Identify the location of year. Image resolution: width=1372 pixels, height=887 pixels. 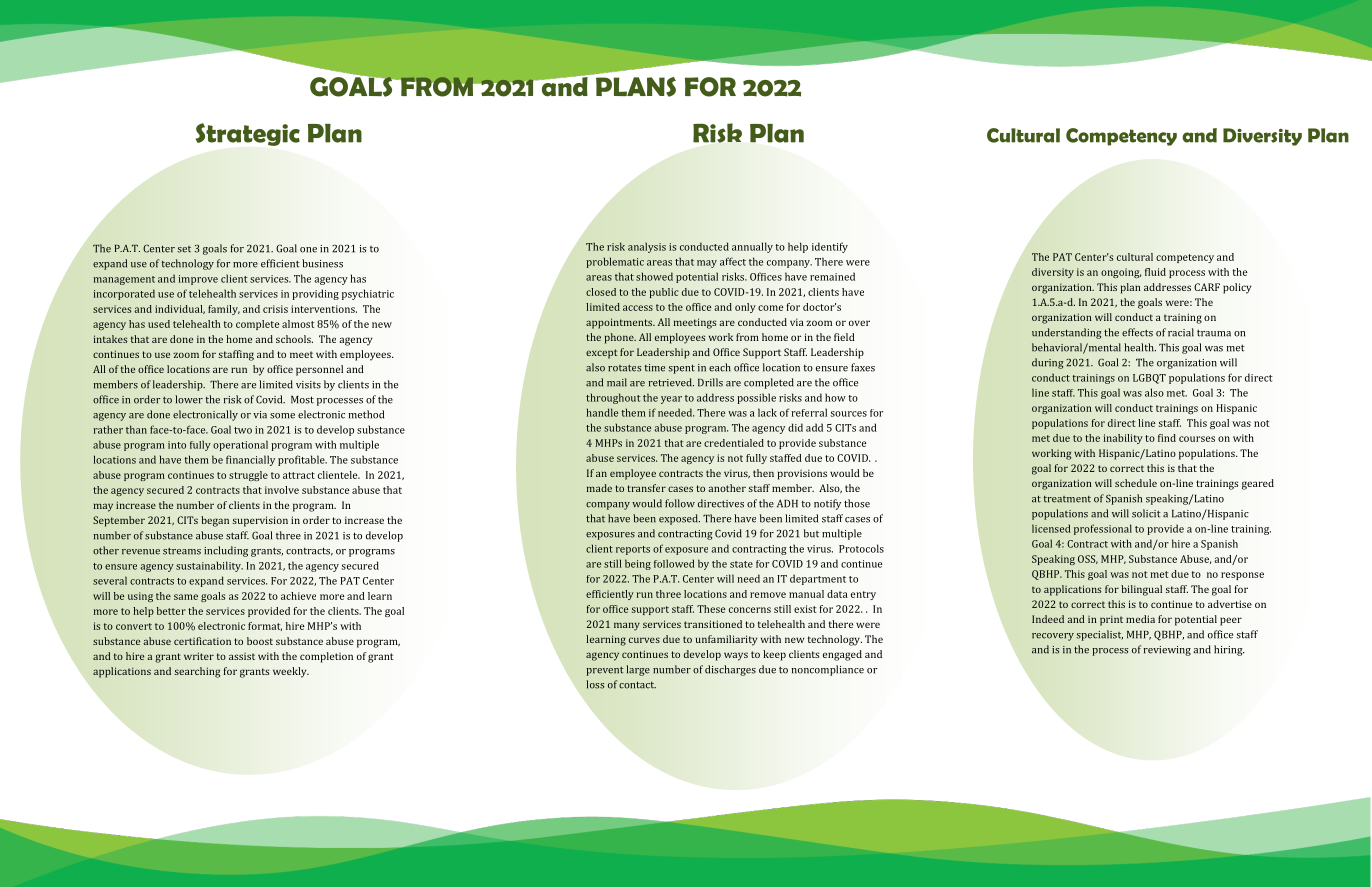
(671, 400).
